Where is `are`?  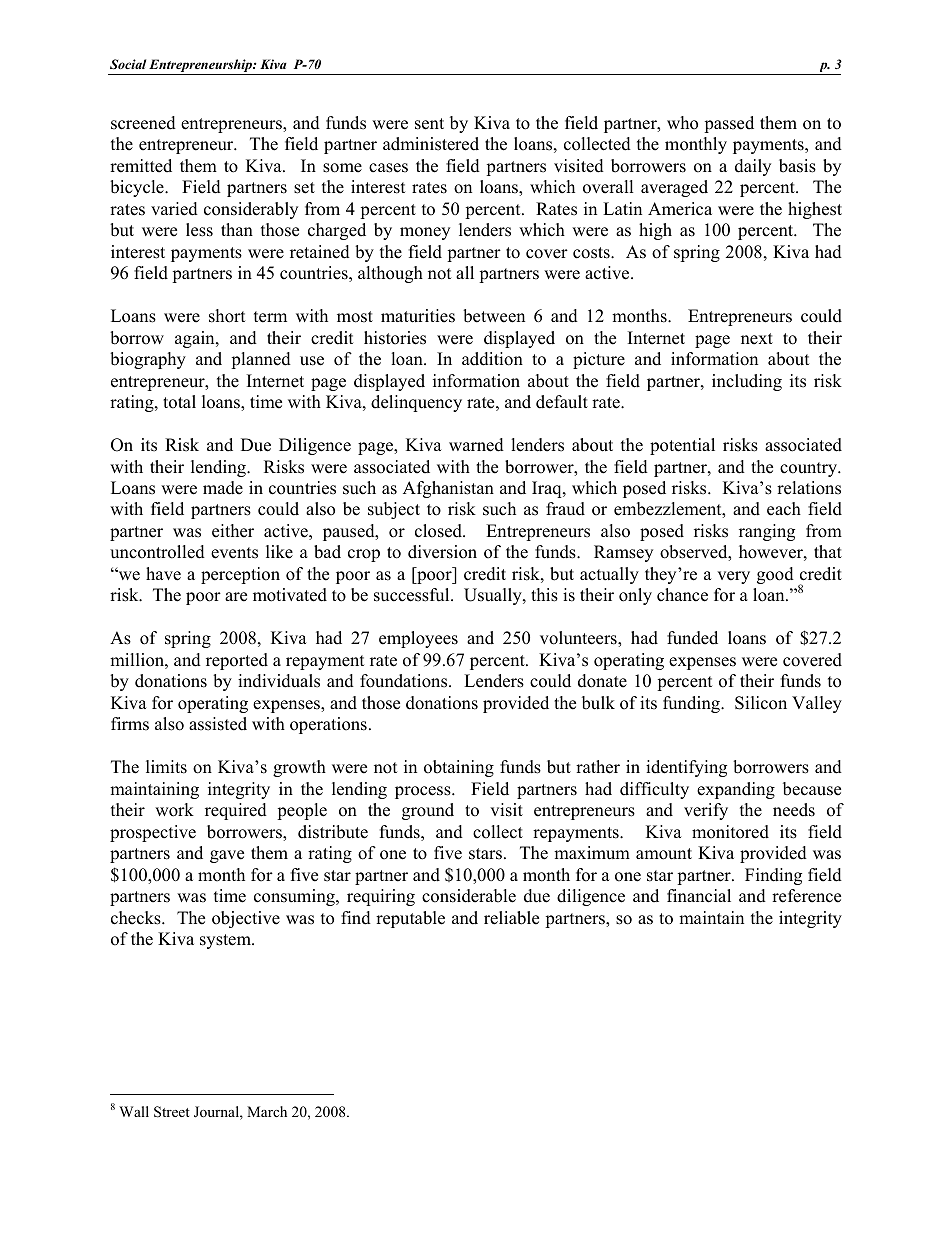
are is located at coordinates (236, 597).
